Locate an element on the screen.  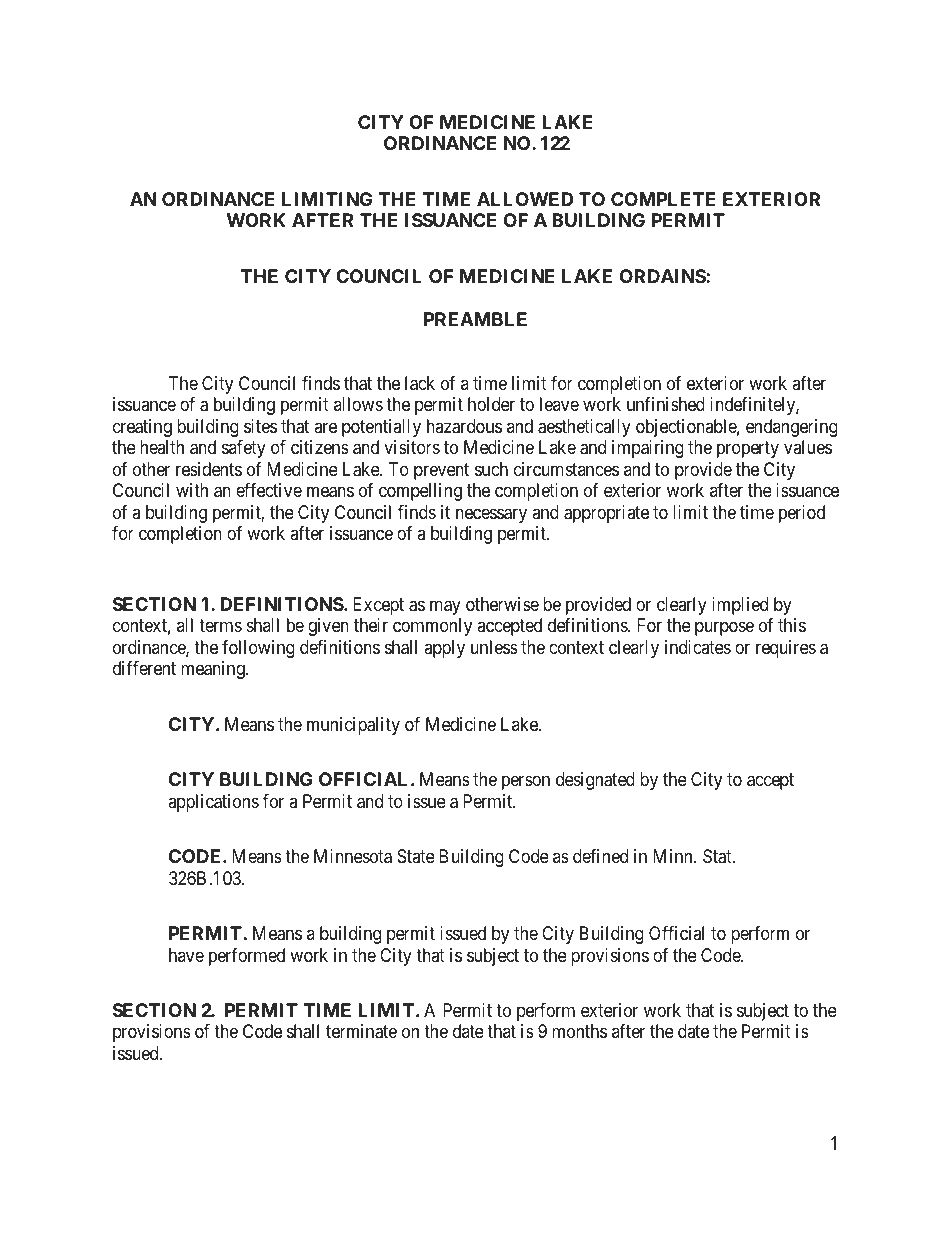
ALLOWED is located at coordinates (525, 199).
